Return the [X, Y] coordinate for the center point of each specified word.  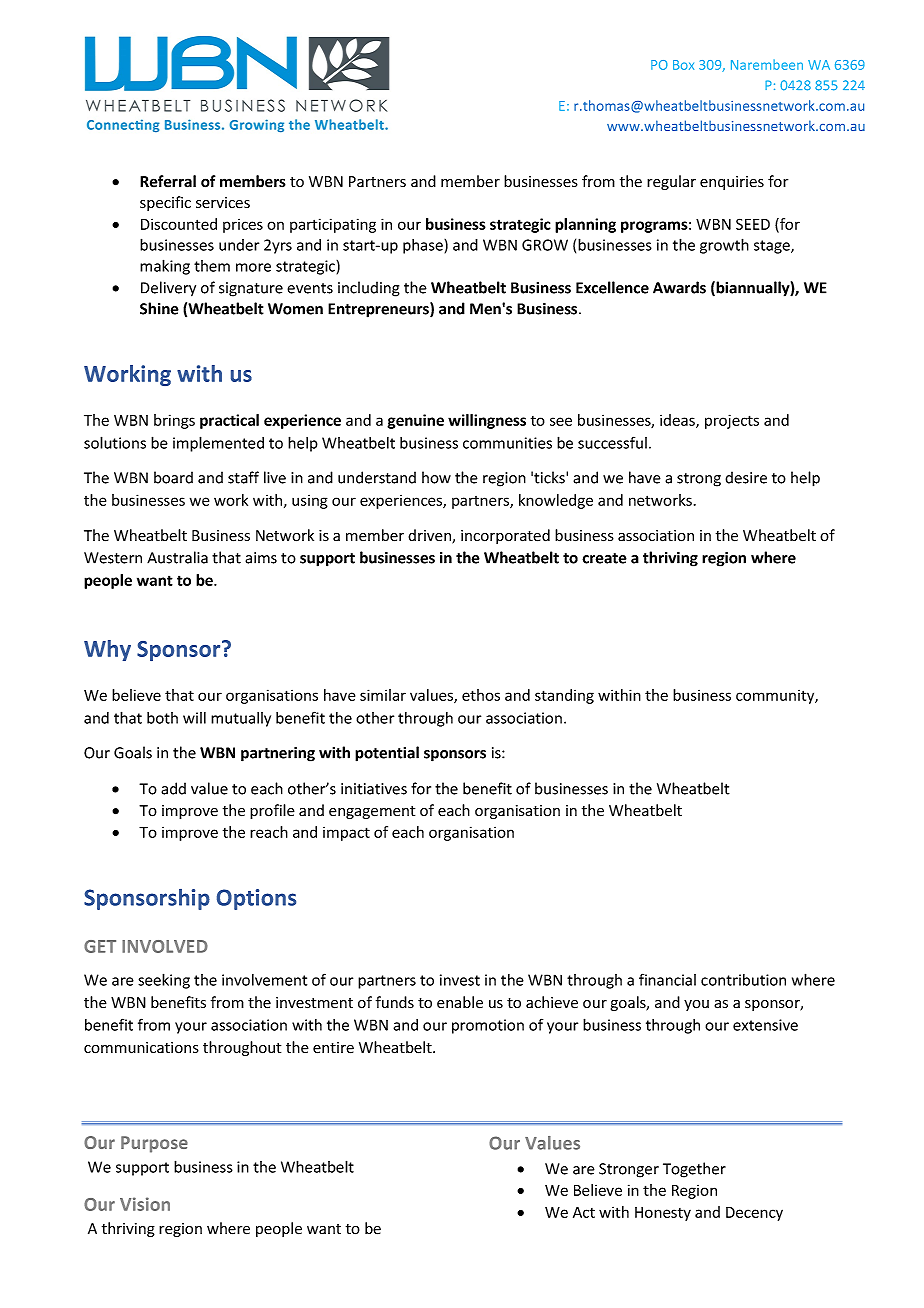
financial [667, 979]
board [173, 477]
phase [424, 246]
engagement [372, 812]
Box [683, 65]
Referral [168, 181]
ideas [678, 421]
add [173, 788]
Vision [145, 1204]
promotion [488, 1026]
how [436, 477]
